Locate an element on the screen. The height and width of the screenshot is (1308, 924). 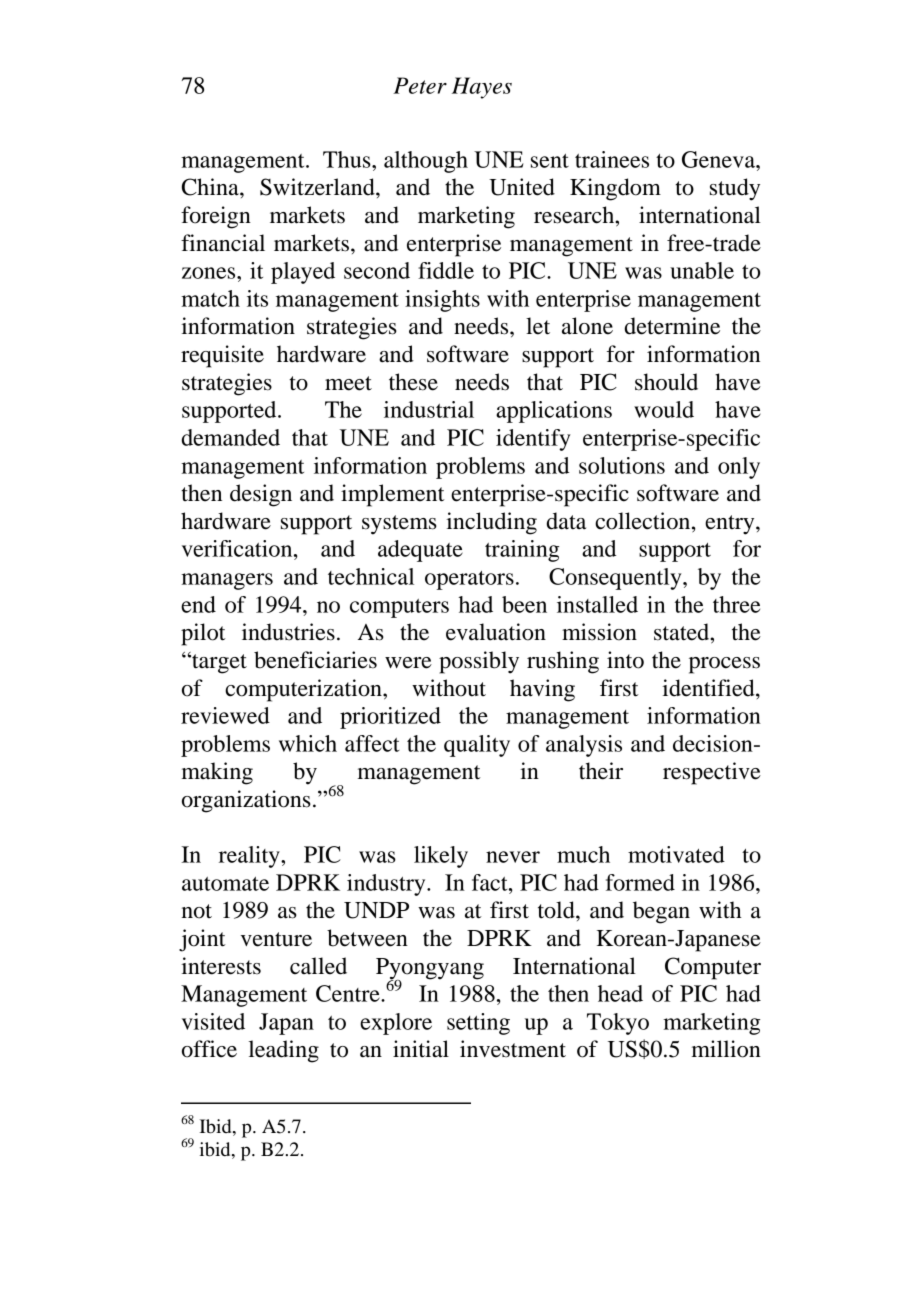
Consequently is located at coordinates (616, 579).
